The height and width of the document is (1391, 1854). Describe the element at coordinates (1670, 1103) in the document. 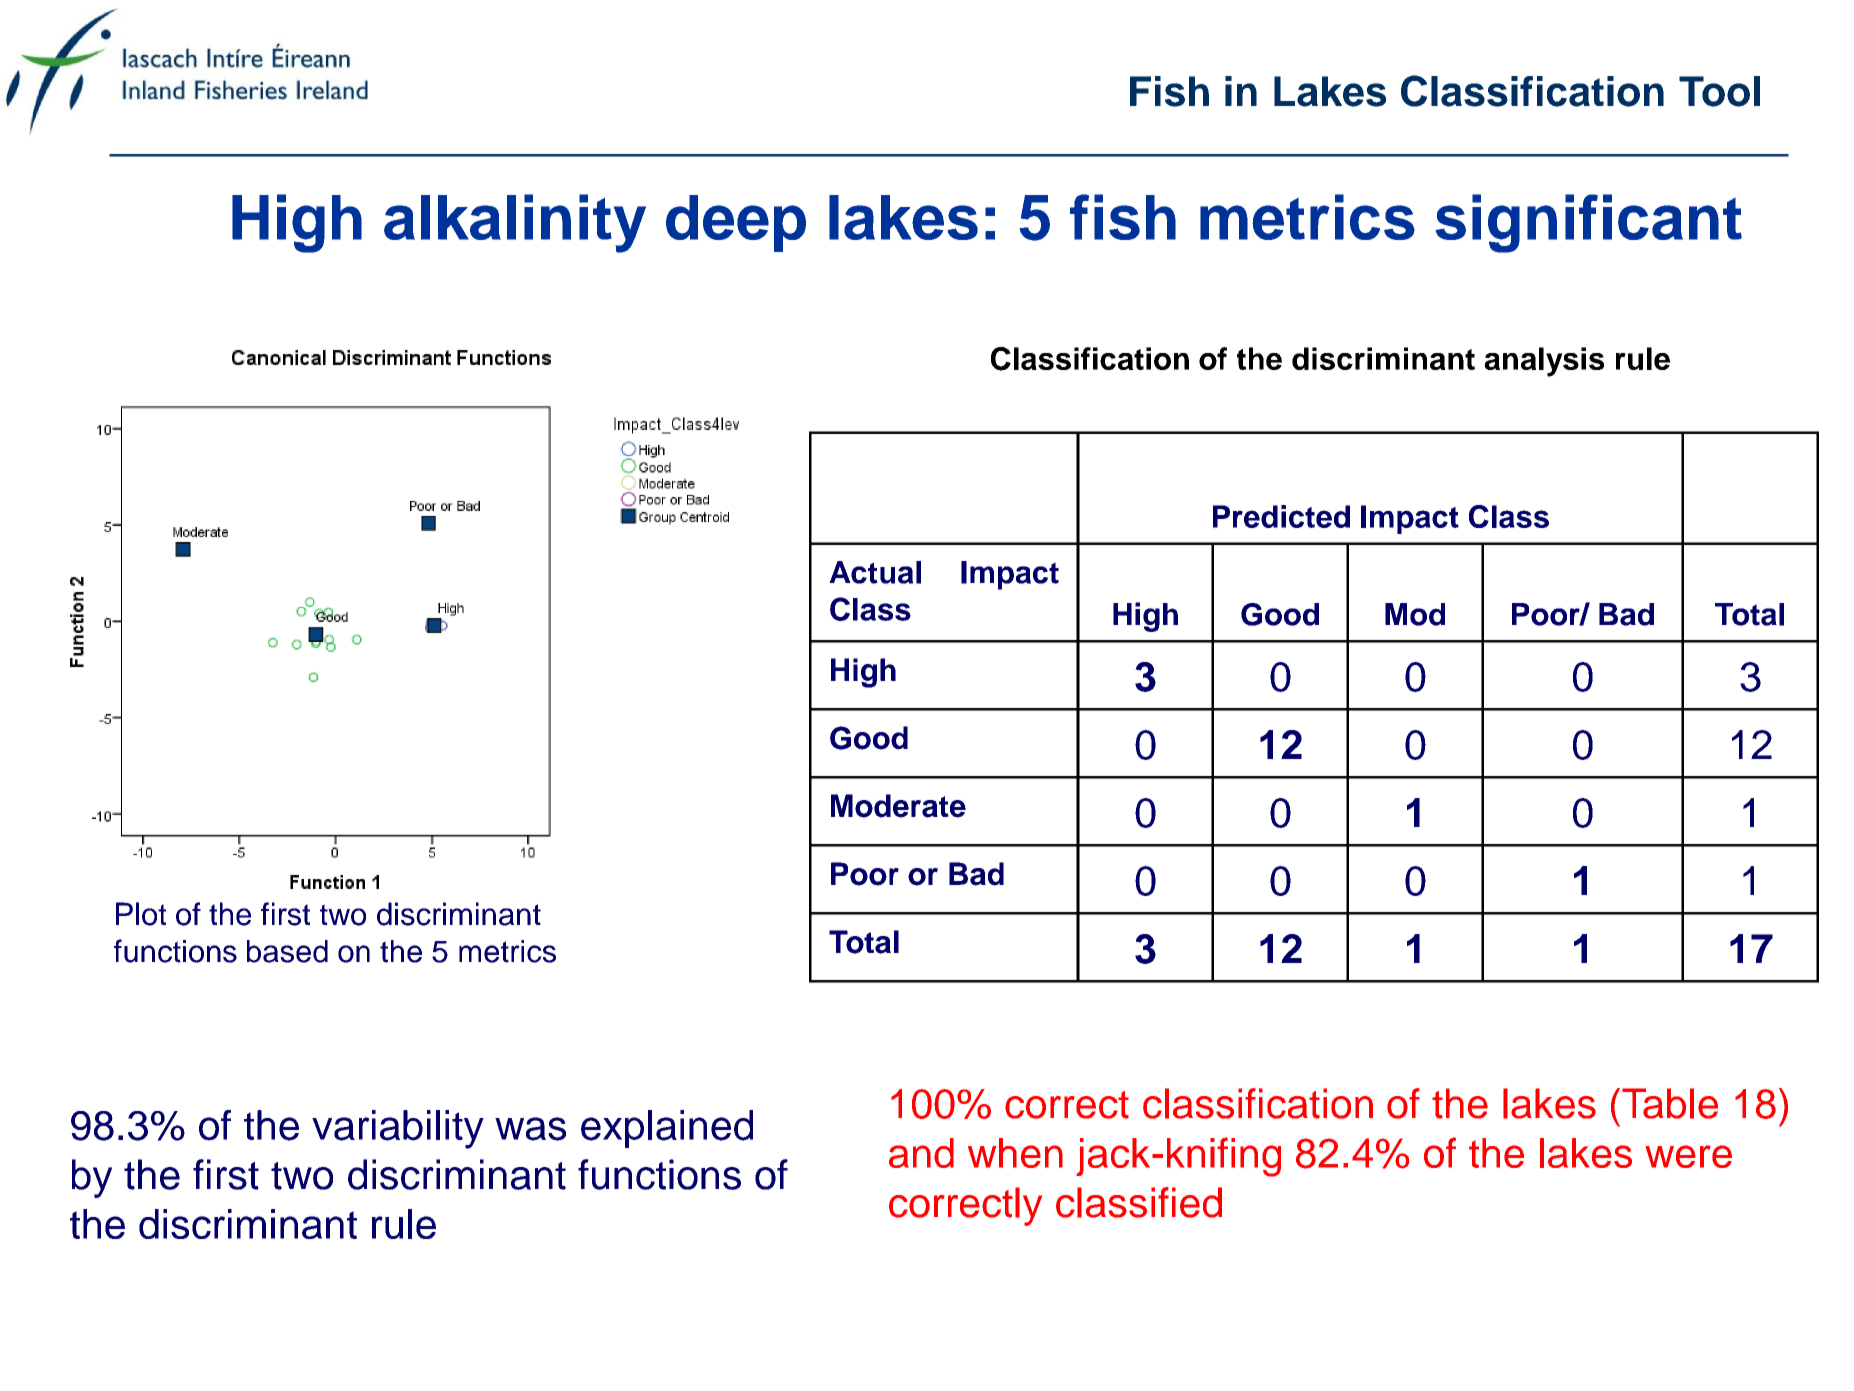

I see `Table` at that location.
